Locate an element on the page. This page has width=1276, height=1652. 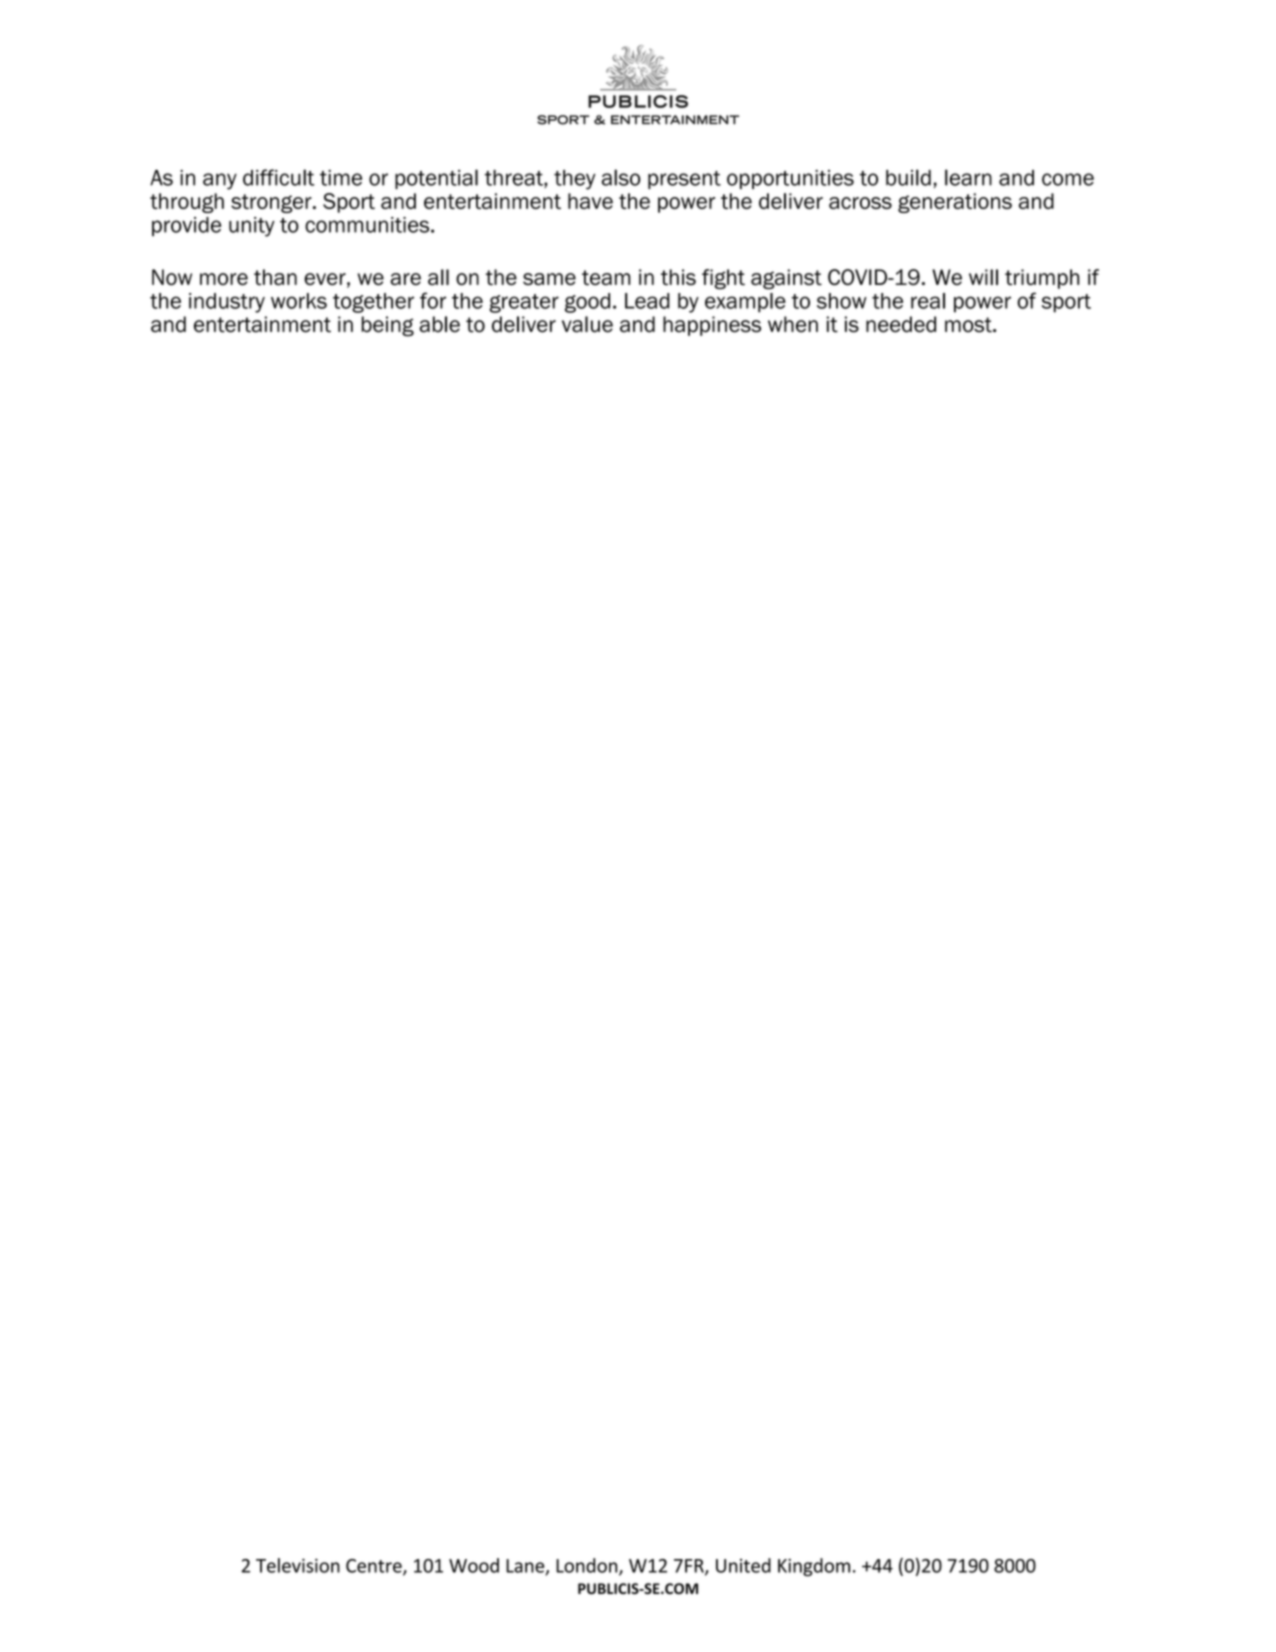
Centre is located at coordinates (375, 1567).
